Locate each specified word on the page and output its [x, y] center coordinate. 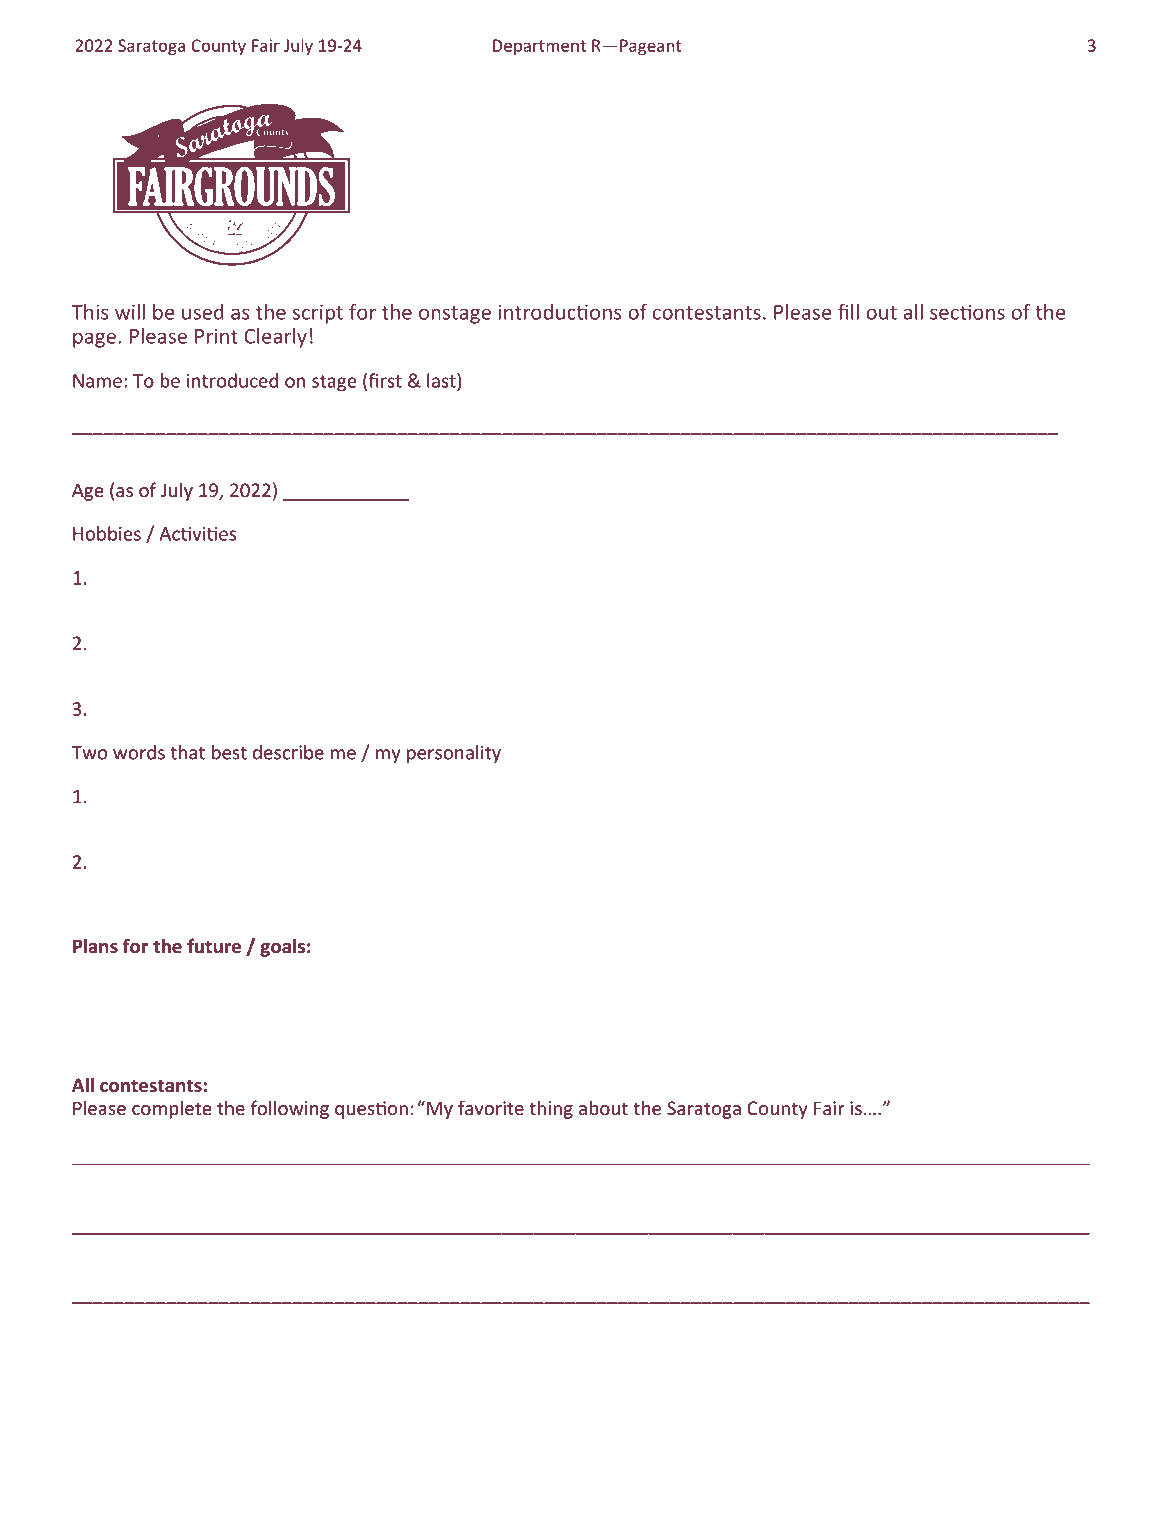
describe [288, 752]
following [290, 1109]
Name [97, 381]
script [318, 314]
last [442, 380]
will [130, 312]
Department [539, 47]
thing [551, 1109]
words [139, 752]
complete [172, 1109]
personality [454, 754]
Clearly [275, 338]
